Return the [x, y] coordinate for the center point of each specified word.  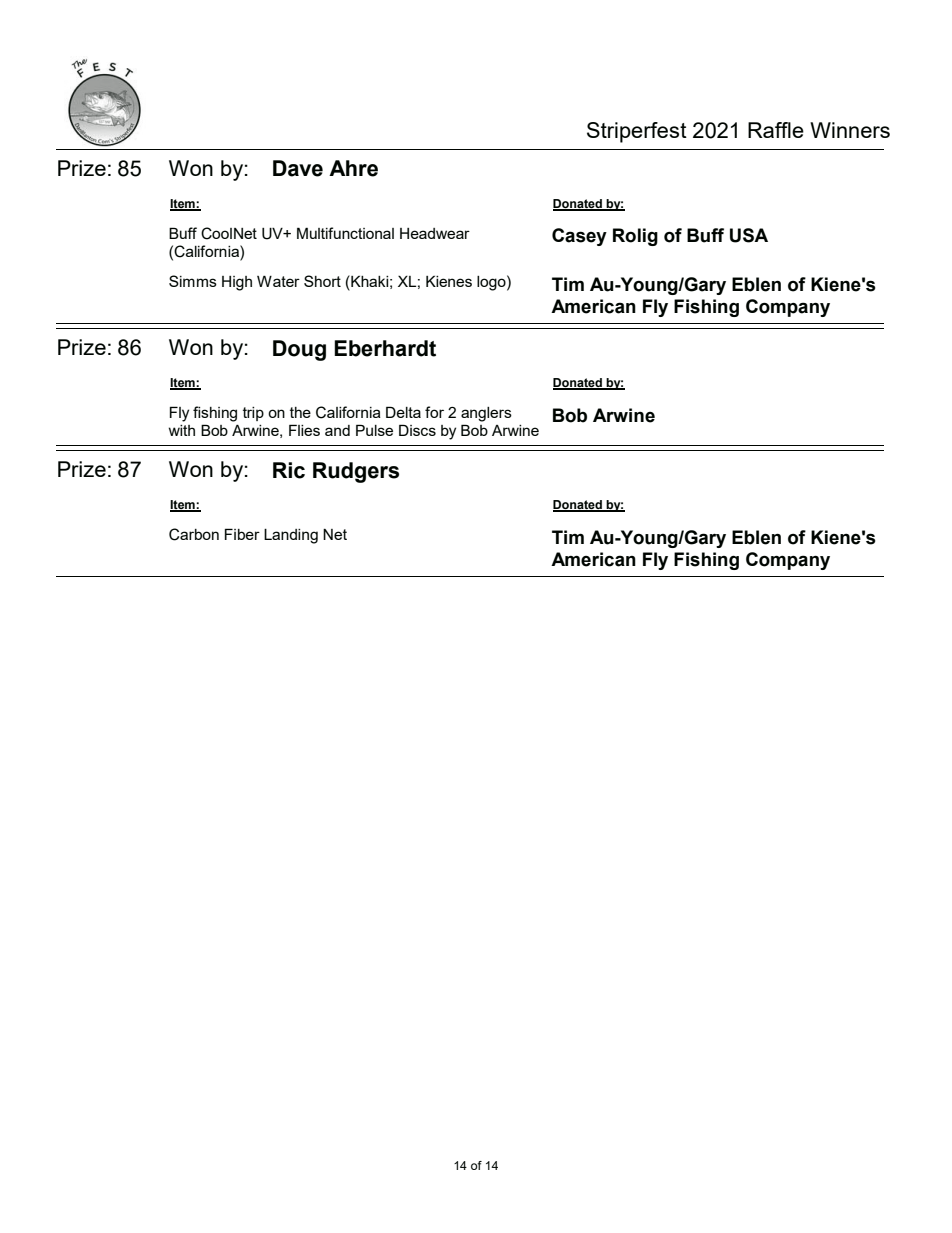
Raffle [776, 130]
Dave [298, 168]
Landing [291, 536]
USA [749, 235]
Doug [299, 350]
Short [322, 281]
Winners [850, 130]
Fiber [242, 534]
